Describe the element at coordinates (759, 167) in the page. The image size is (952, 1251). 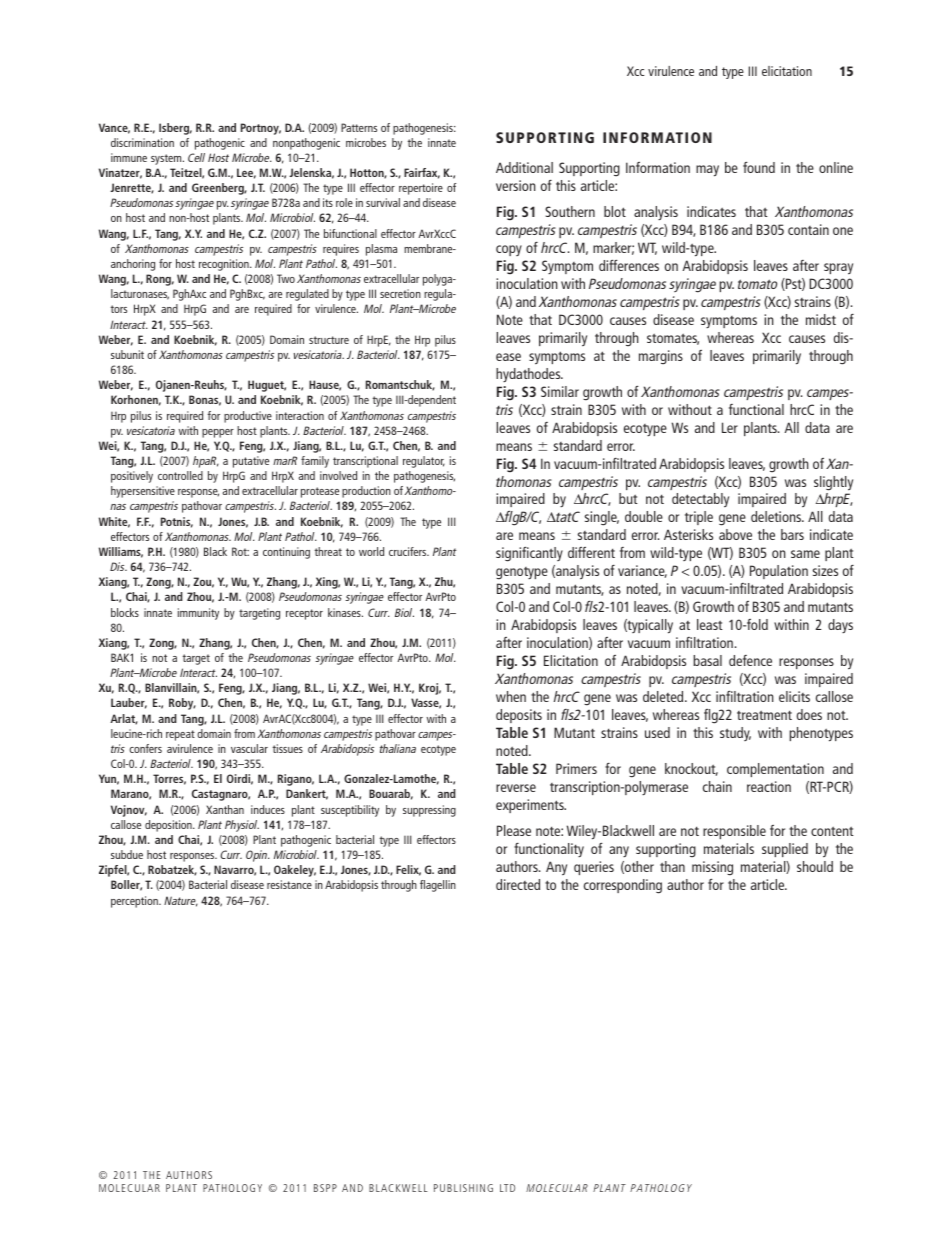
I see `found` at that location.
